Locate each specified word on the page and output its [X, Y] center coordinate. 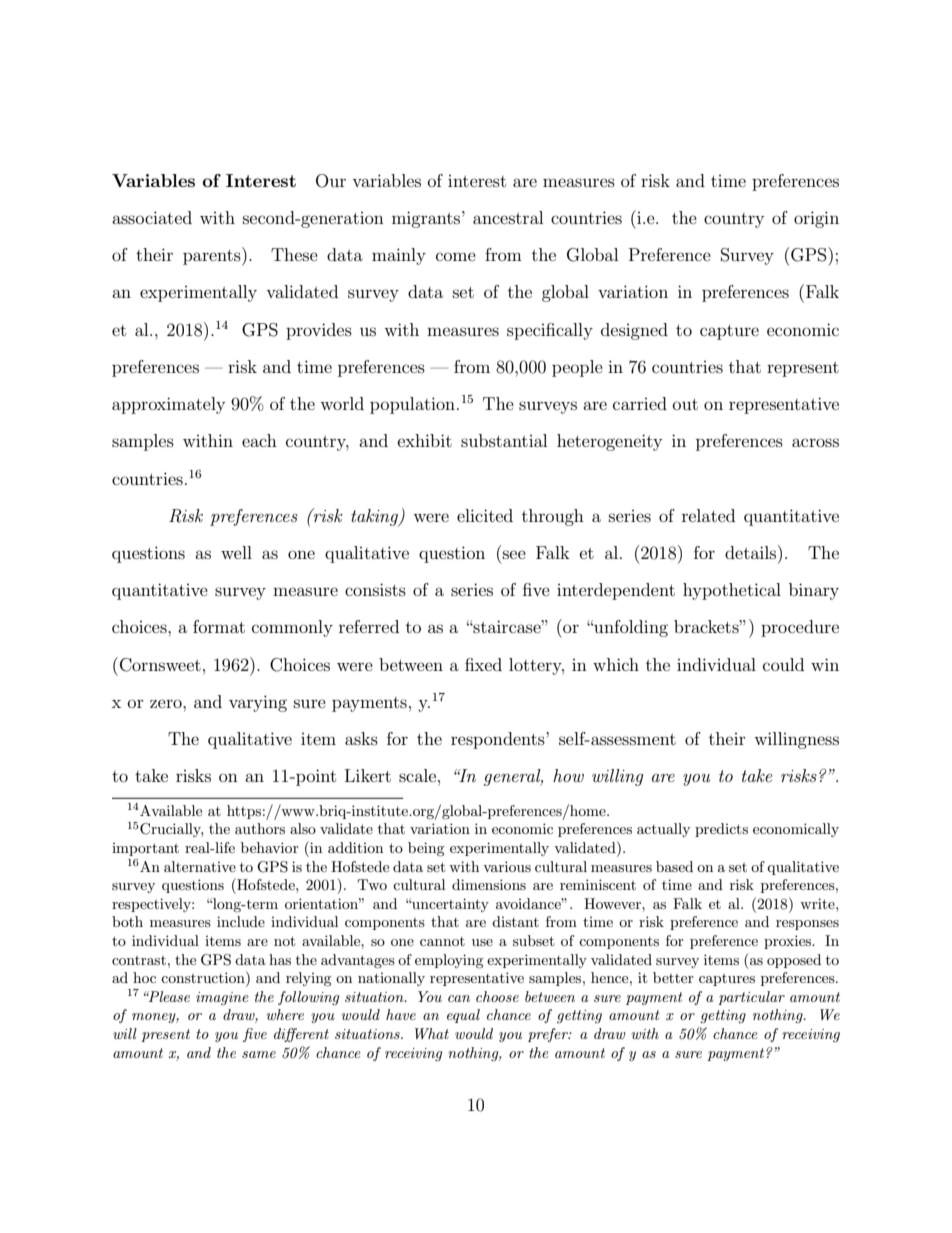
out [685, 404]
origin [816, 219]
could [783, 664]
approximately [168, 405]
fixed [483, 664]
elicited [485, 515]
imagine [222, 998]
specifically [550, 331]
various [507, 866]
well [236, 552]
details [752, 552]
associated [152, 217]
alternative [200, 866]
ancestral [508, 217]
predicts [721, 830]
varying [258, 703]
